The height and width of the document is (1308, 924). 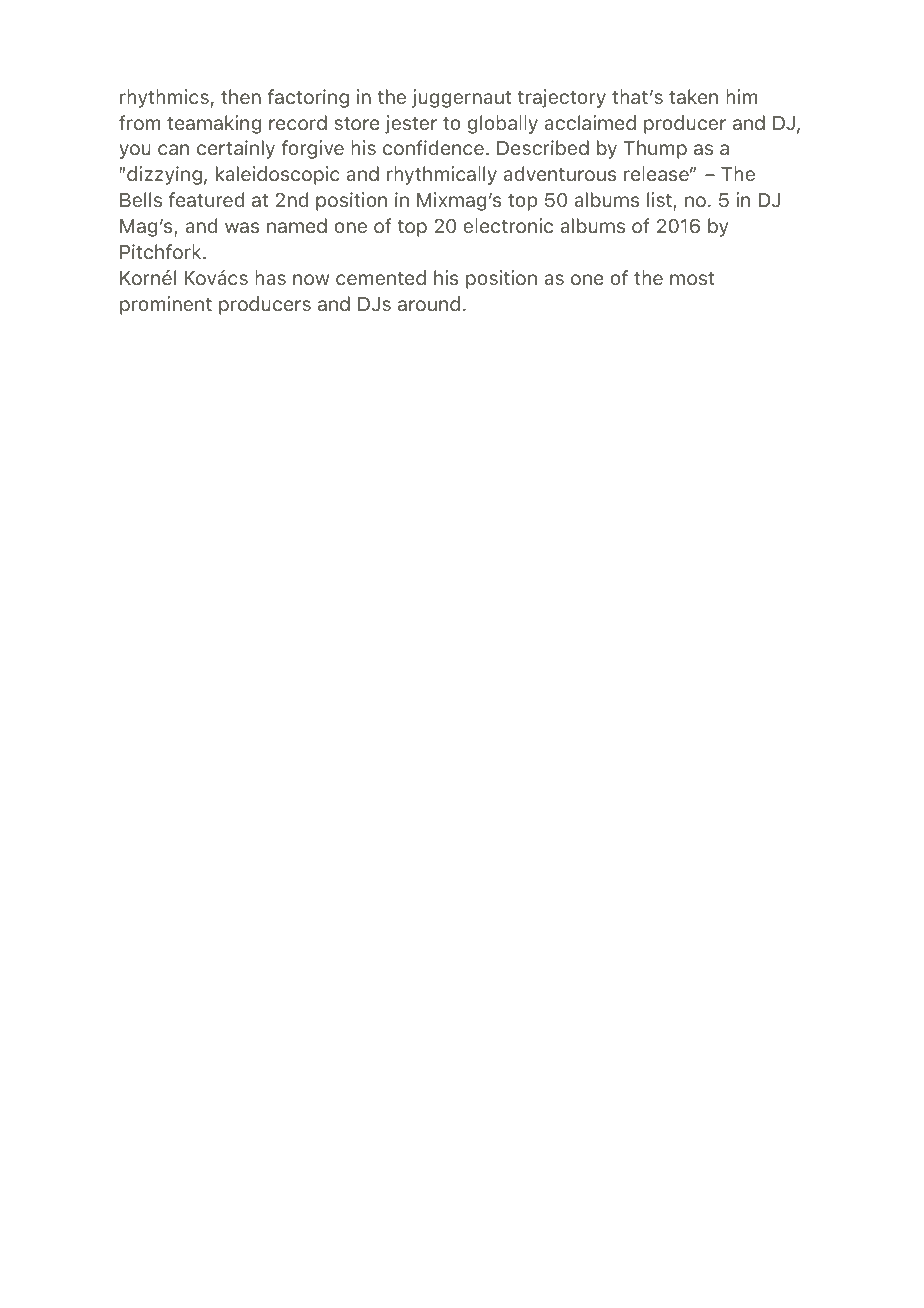 I want to click on most, so click(x=692, y=278).
